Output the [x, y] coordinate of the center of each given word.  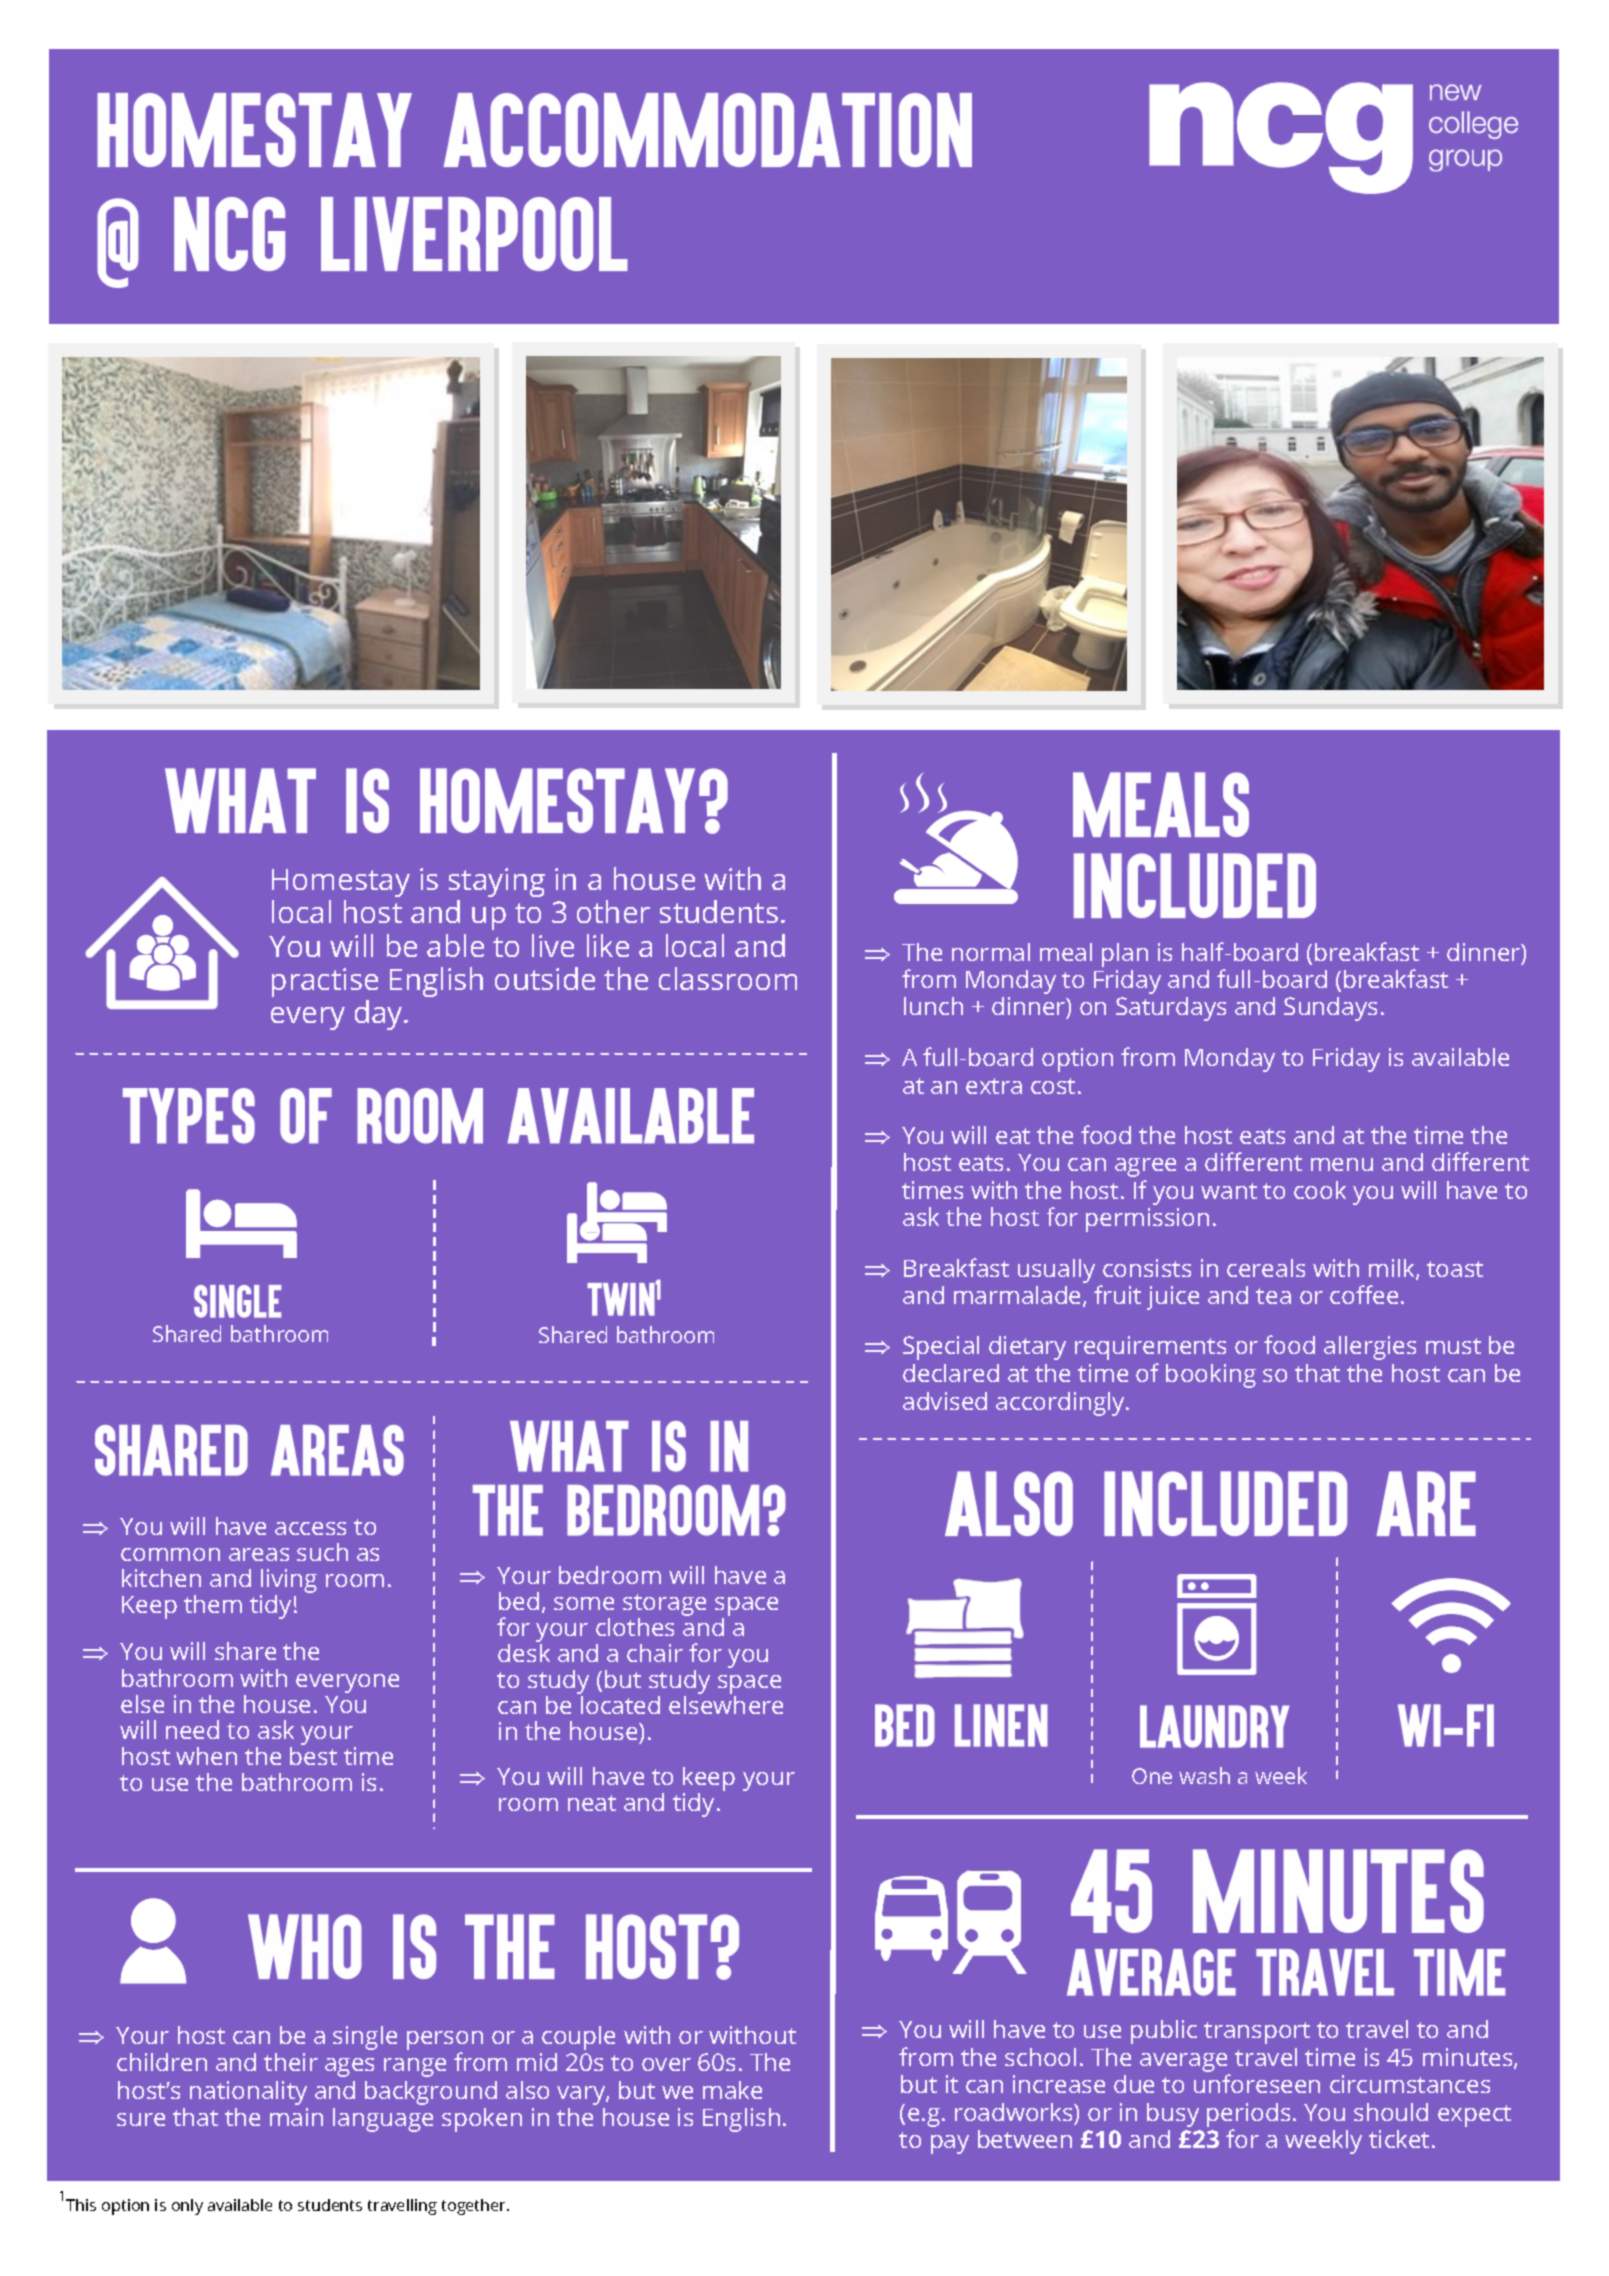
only [187, 2207]
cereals [1266, 1268]
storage [664, 1606]
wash [1204, 1775]
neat [592, 1803]
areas [259, 1554]
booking [1211, 1376]
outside [545, 978]
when [206, 1756]
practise [325, 982]
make [732, 2090]
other [613, 911]
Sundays [1330, 1009]
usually [1056, 1271]
